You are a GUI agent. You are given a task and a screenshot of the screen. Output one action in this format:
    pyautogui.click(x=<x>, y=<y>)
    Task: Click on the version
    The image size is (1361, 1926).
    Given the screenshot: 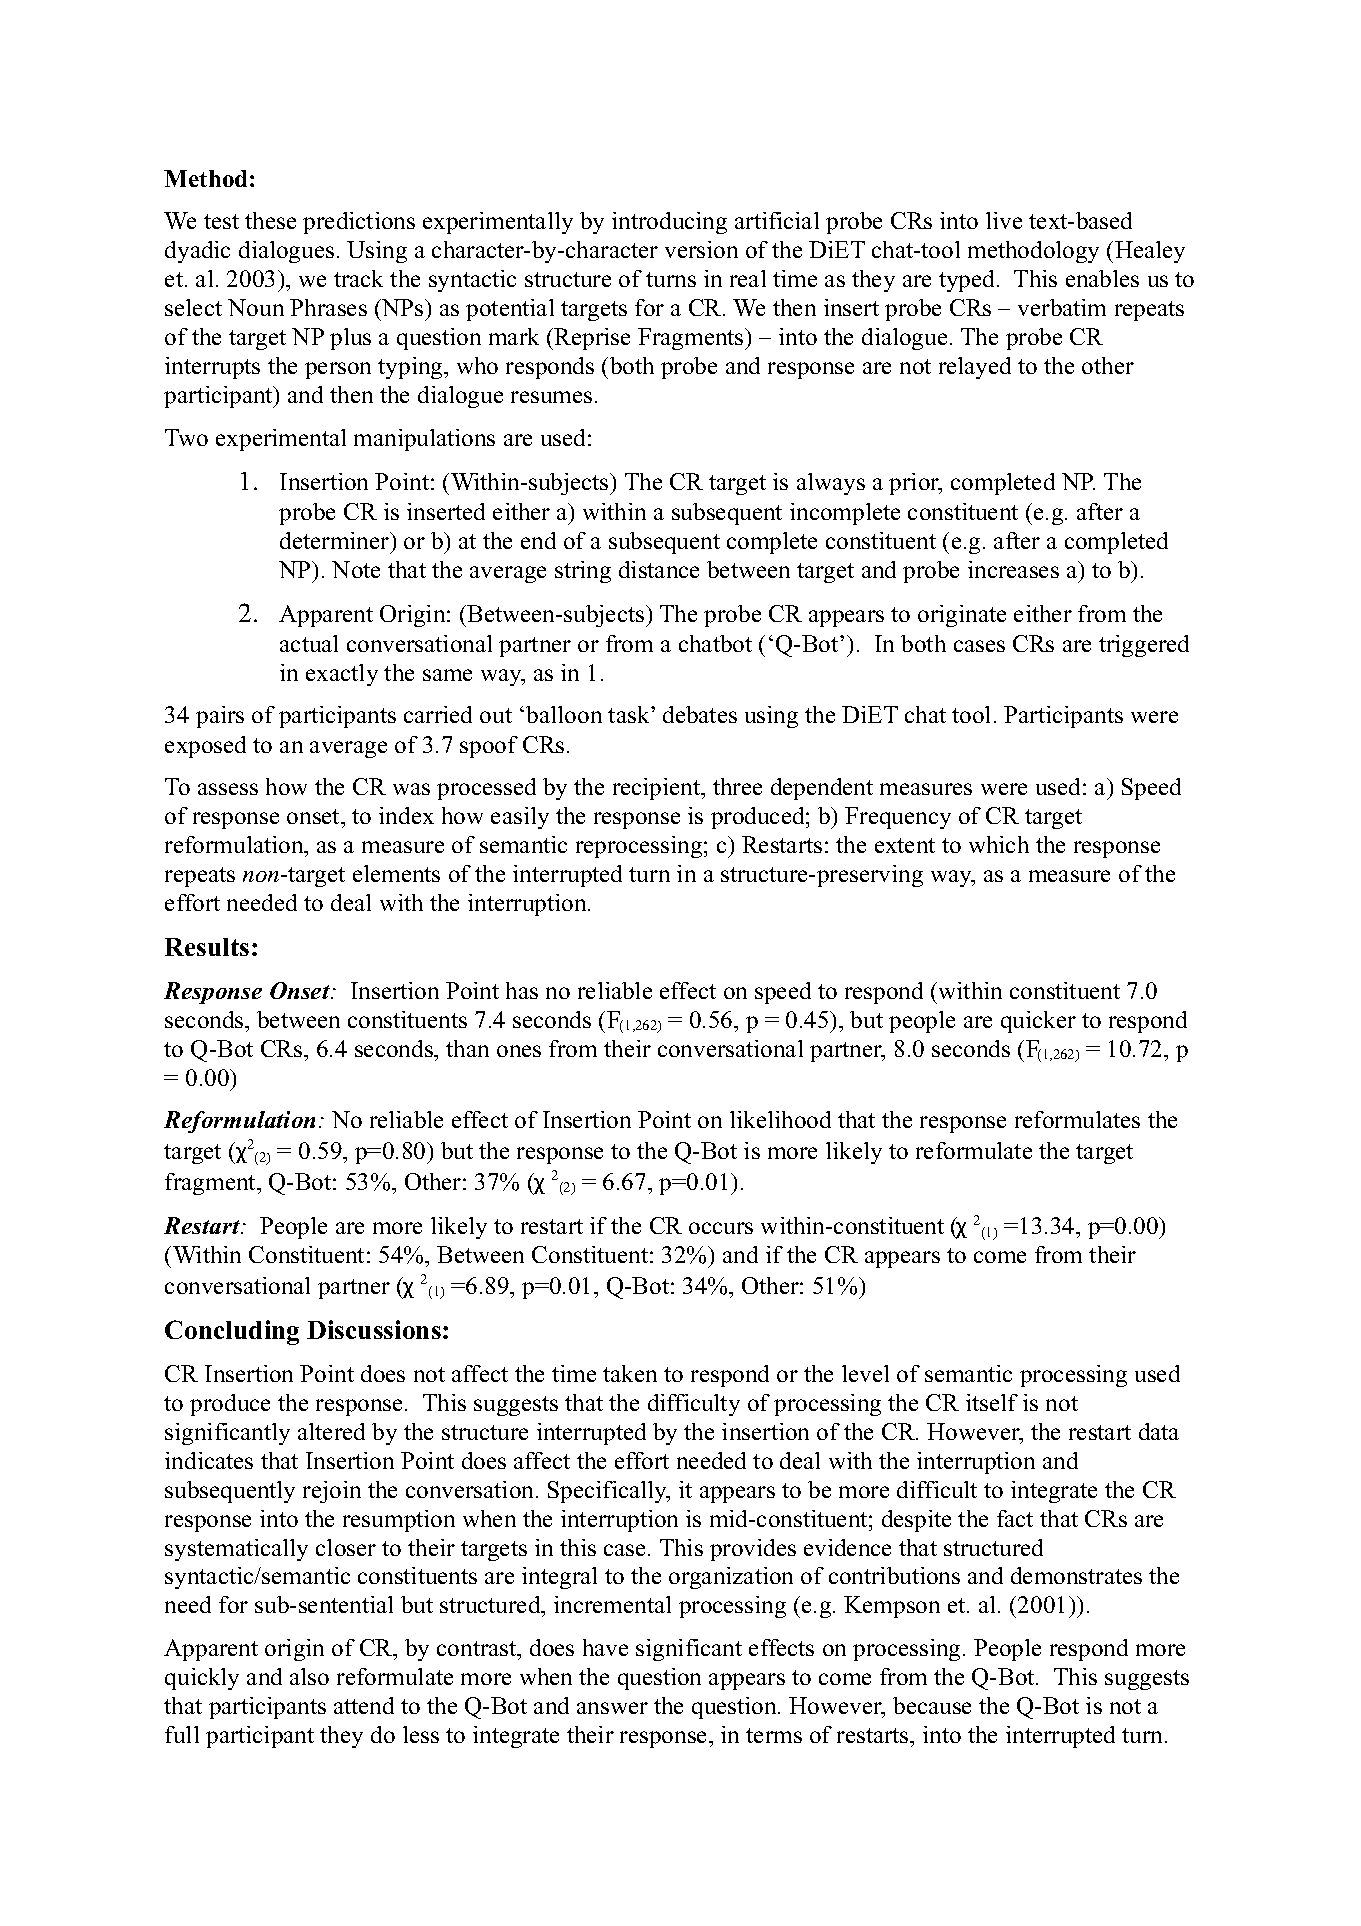 What is the action you would take?
    pyautogui.click(x=701, y=249)
